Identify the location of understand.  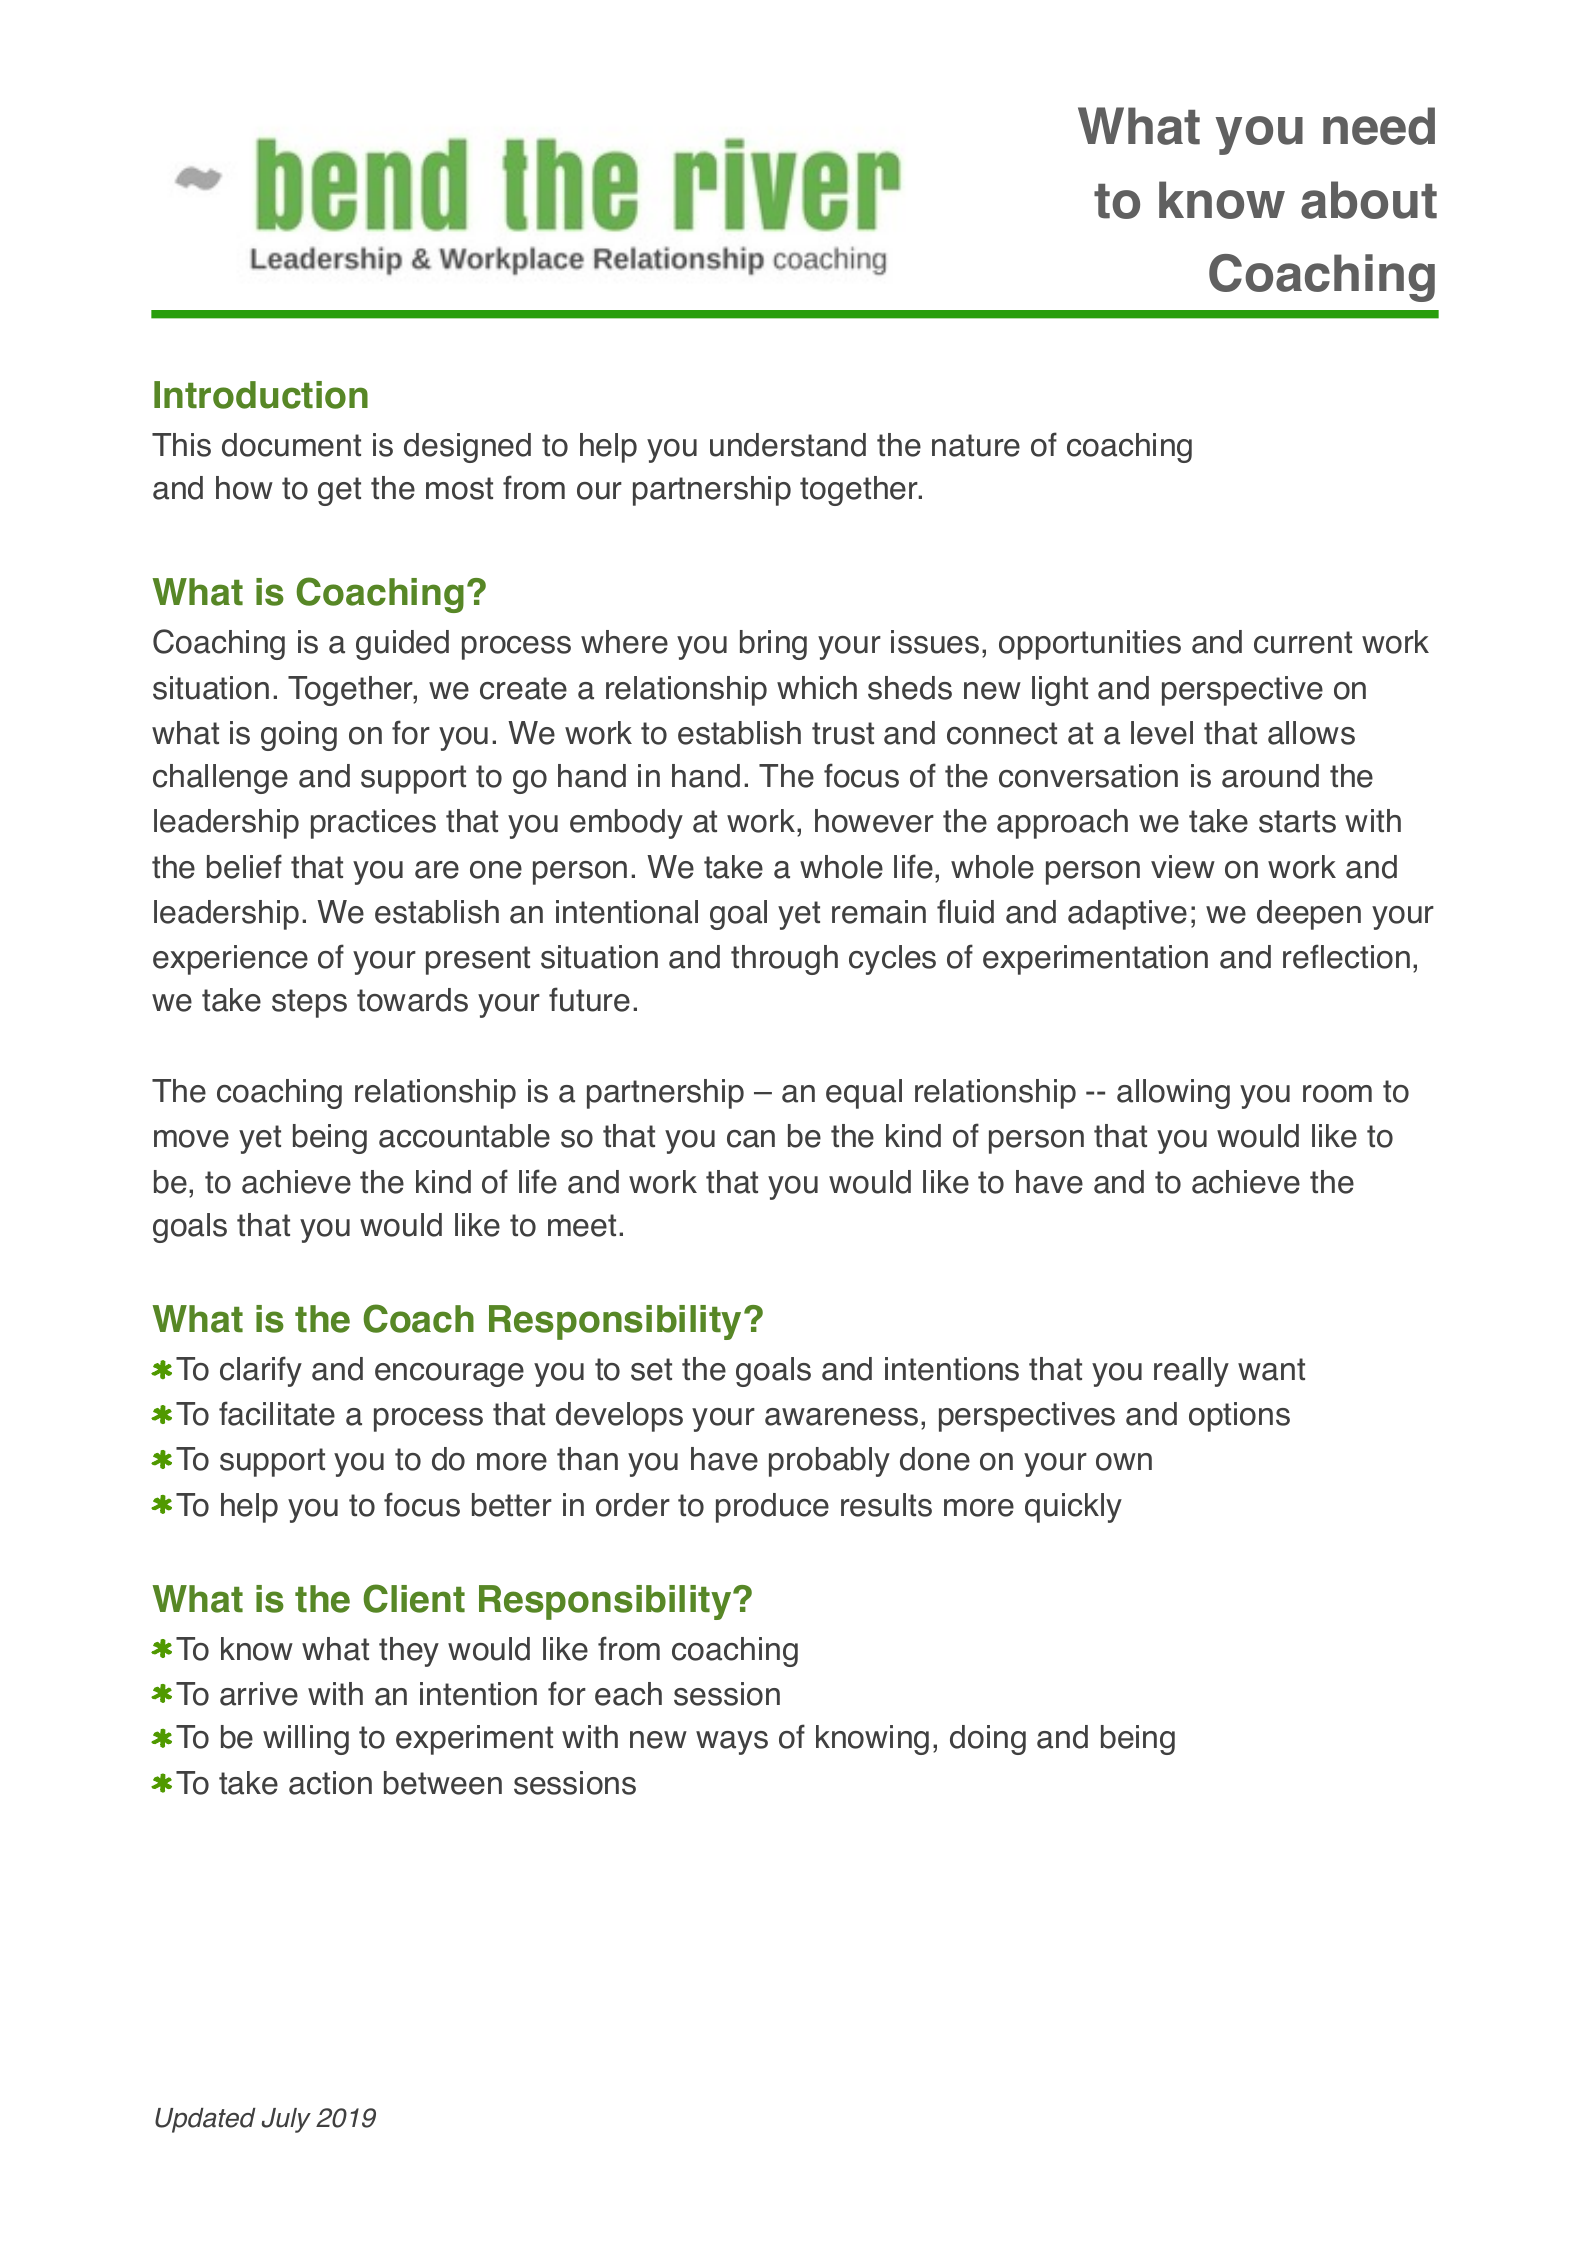
(788, 445).
